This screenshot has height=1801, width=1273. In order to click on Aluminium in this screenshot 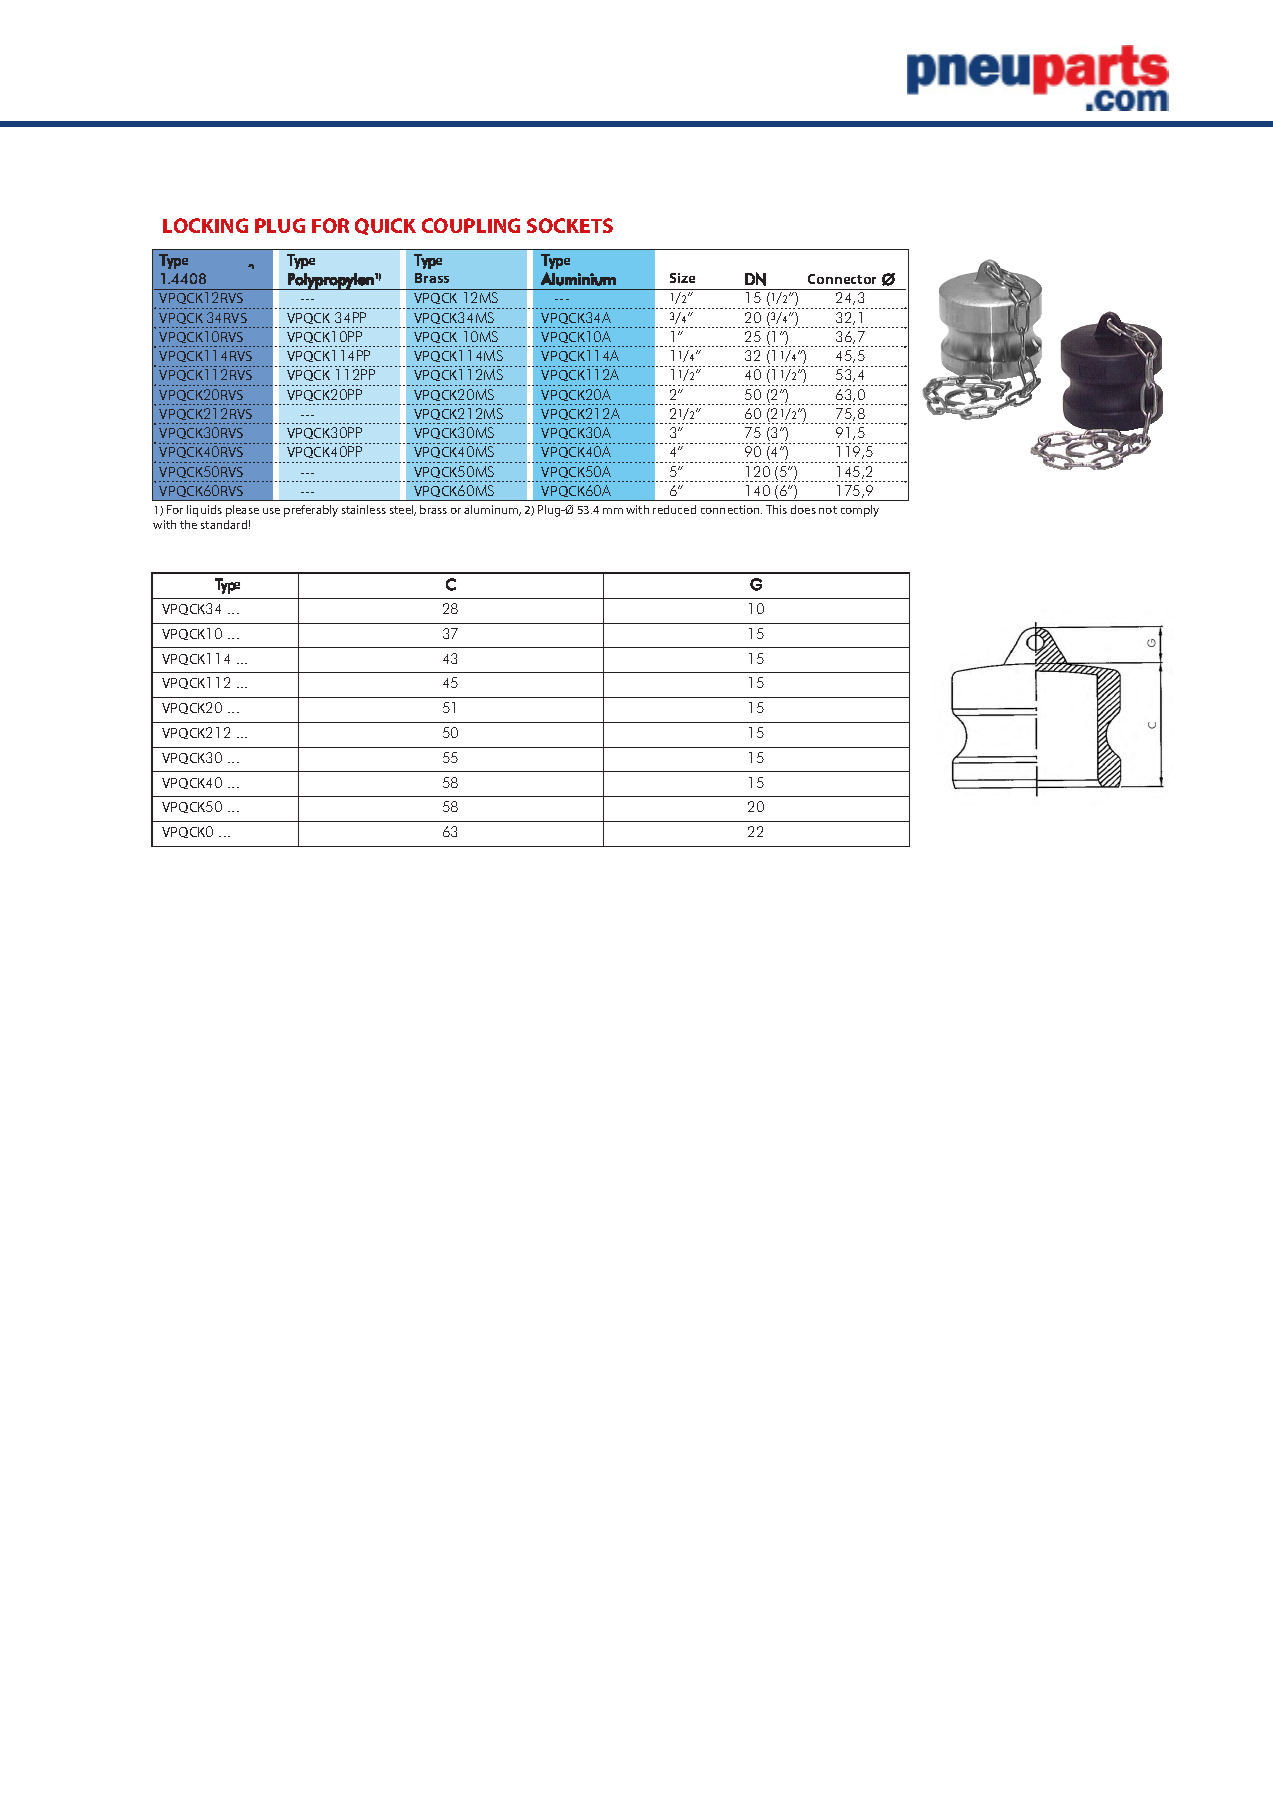, I will do `click(578, 279)`.
